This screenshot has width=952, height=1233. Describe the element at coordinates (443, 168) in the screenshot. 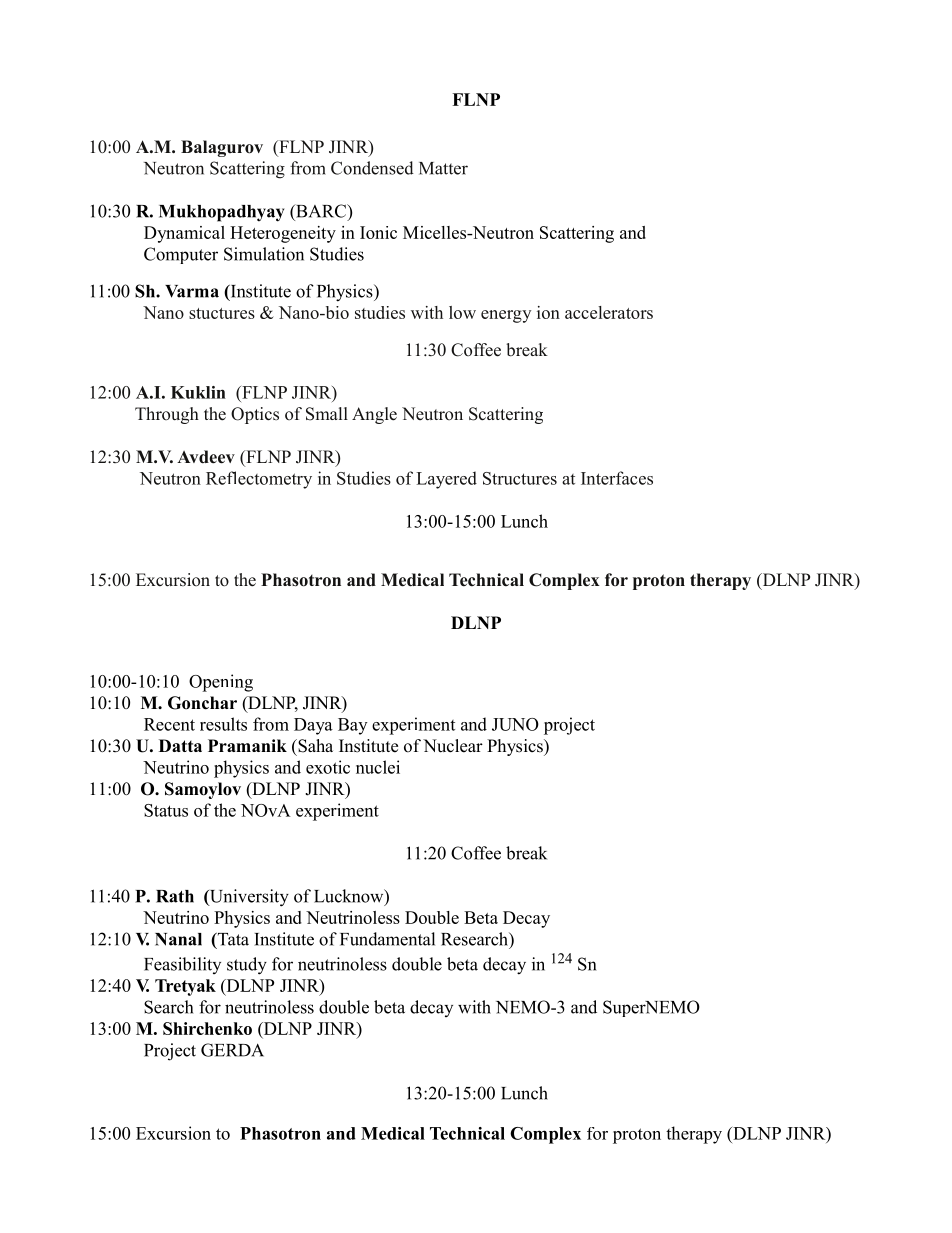

I see `Matter` at that location.
